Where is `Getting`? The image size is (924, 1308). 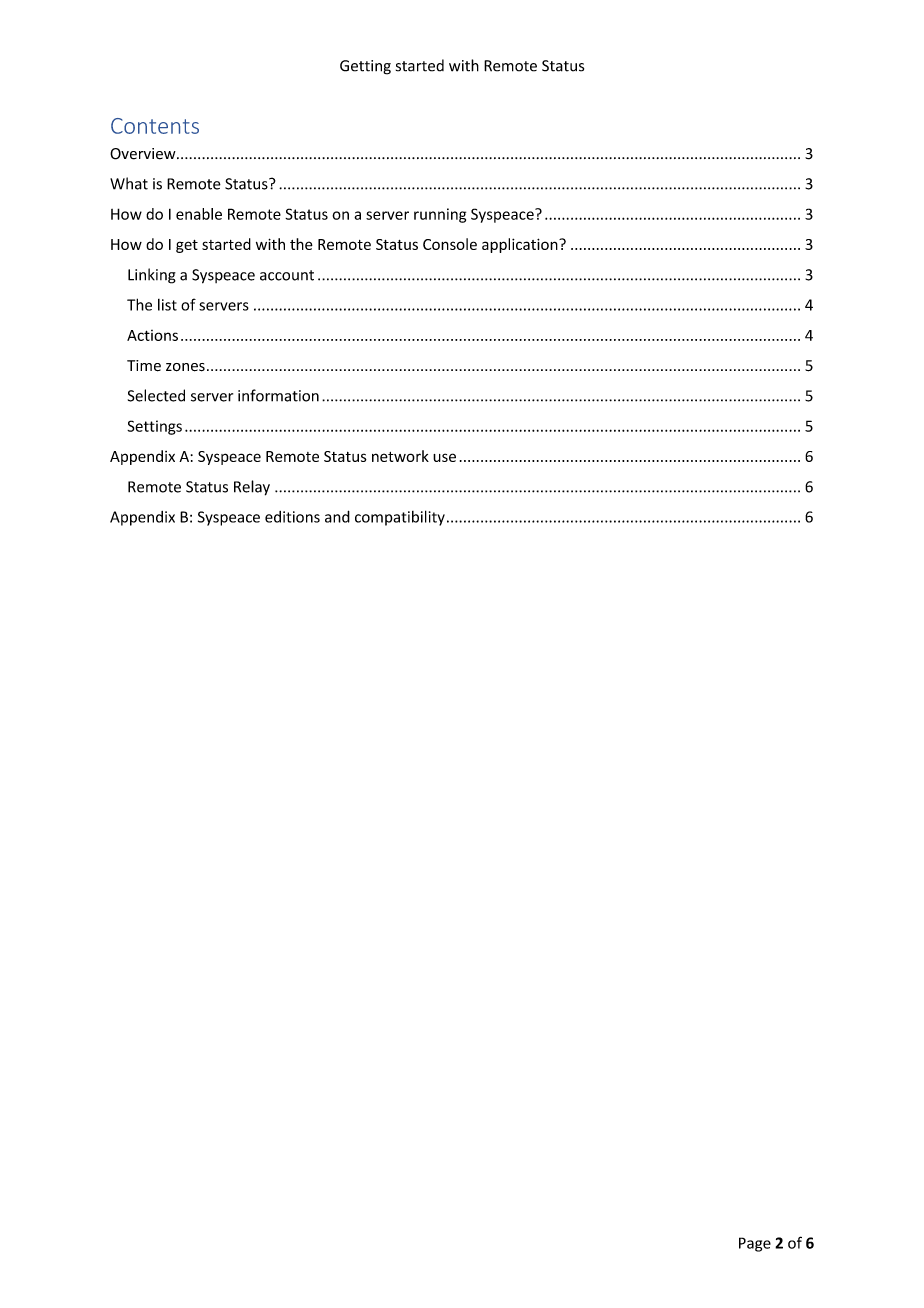 Getting is located at coordinates (365, 67).
